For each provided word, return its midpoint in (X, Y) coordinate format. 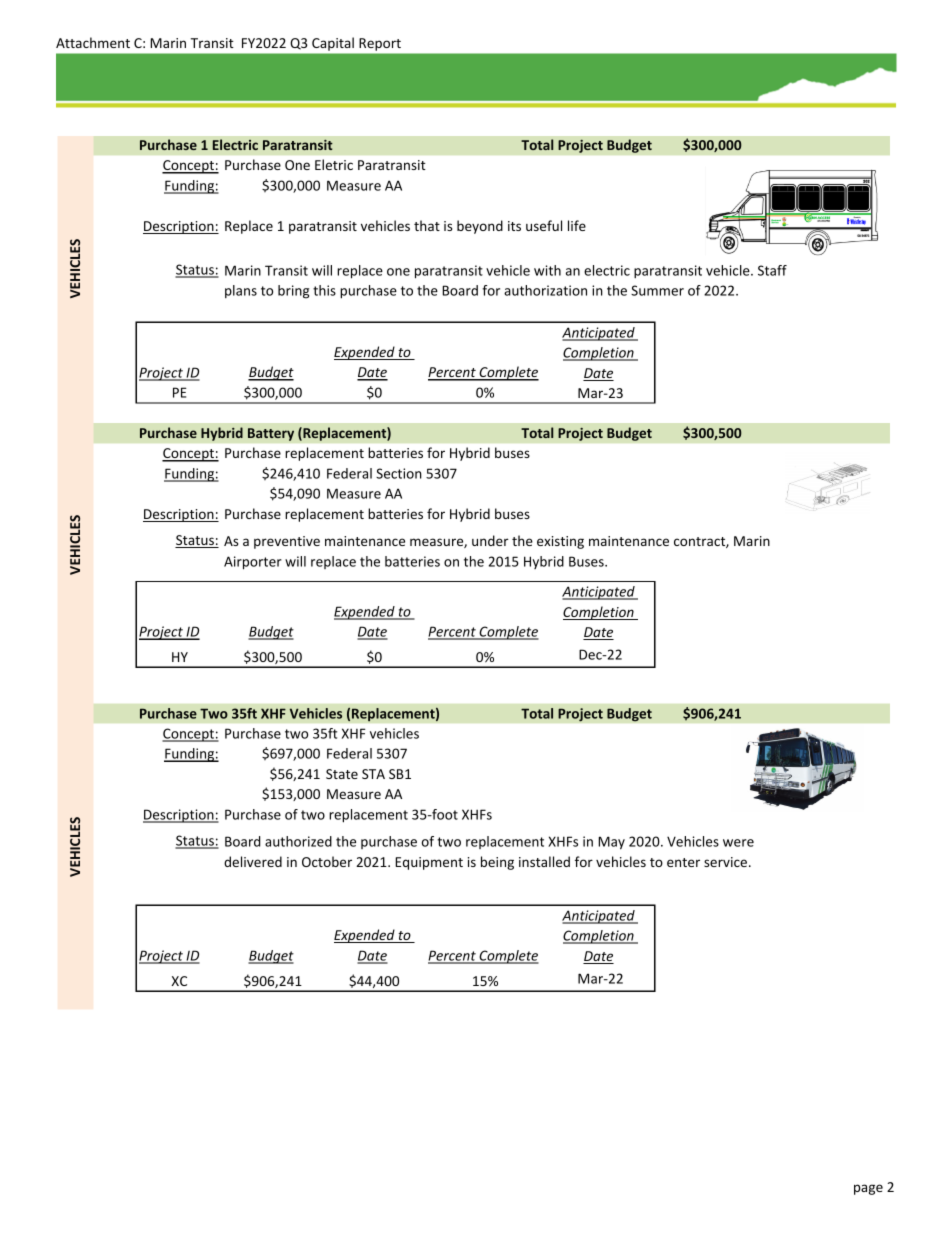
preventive (287, 542)
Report (380, 44)
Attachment (93, 42)
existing (560, 542)
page (868, 1189)
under (490, 540)
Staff (772, 270)
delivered (253, 861)
